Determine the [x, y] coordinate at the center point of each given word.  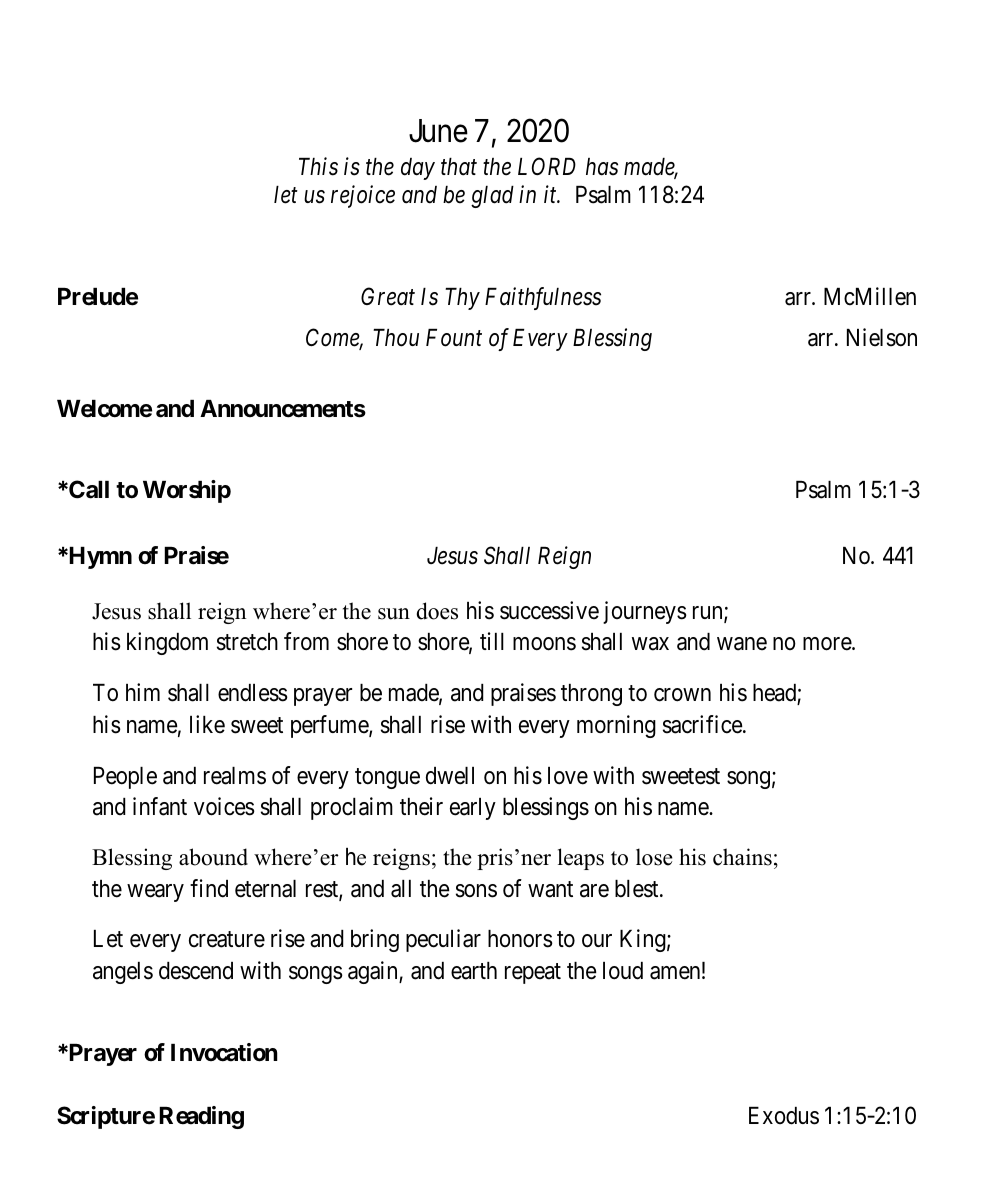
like [207, 724]
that [459, 167]
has [602, 167]
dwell [450, 776]
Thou [396, 338]
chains [742, 857]
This [318, 166]
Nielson [882, 337]
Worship [187, 491]
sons [476, 891]
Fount [454, 338]
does [437, 611]
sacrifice [703, 724]
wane [742, 644]
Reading [201, 1117]
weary [155, 893]
